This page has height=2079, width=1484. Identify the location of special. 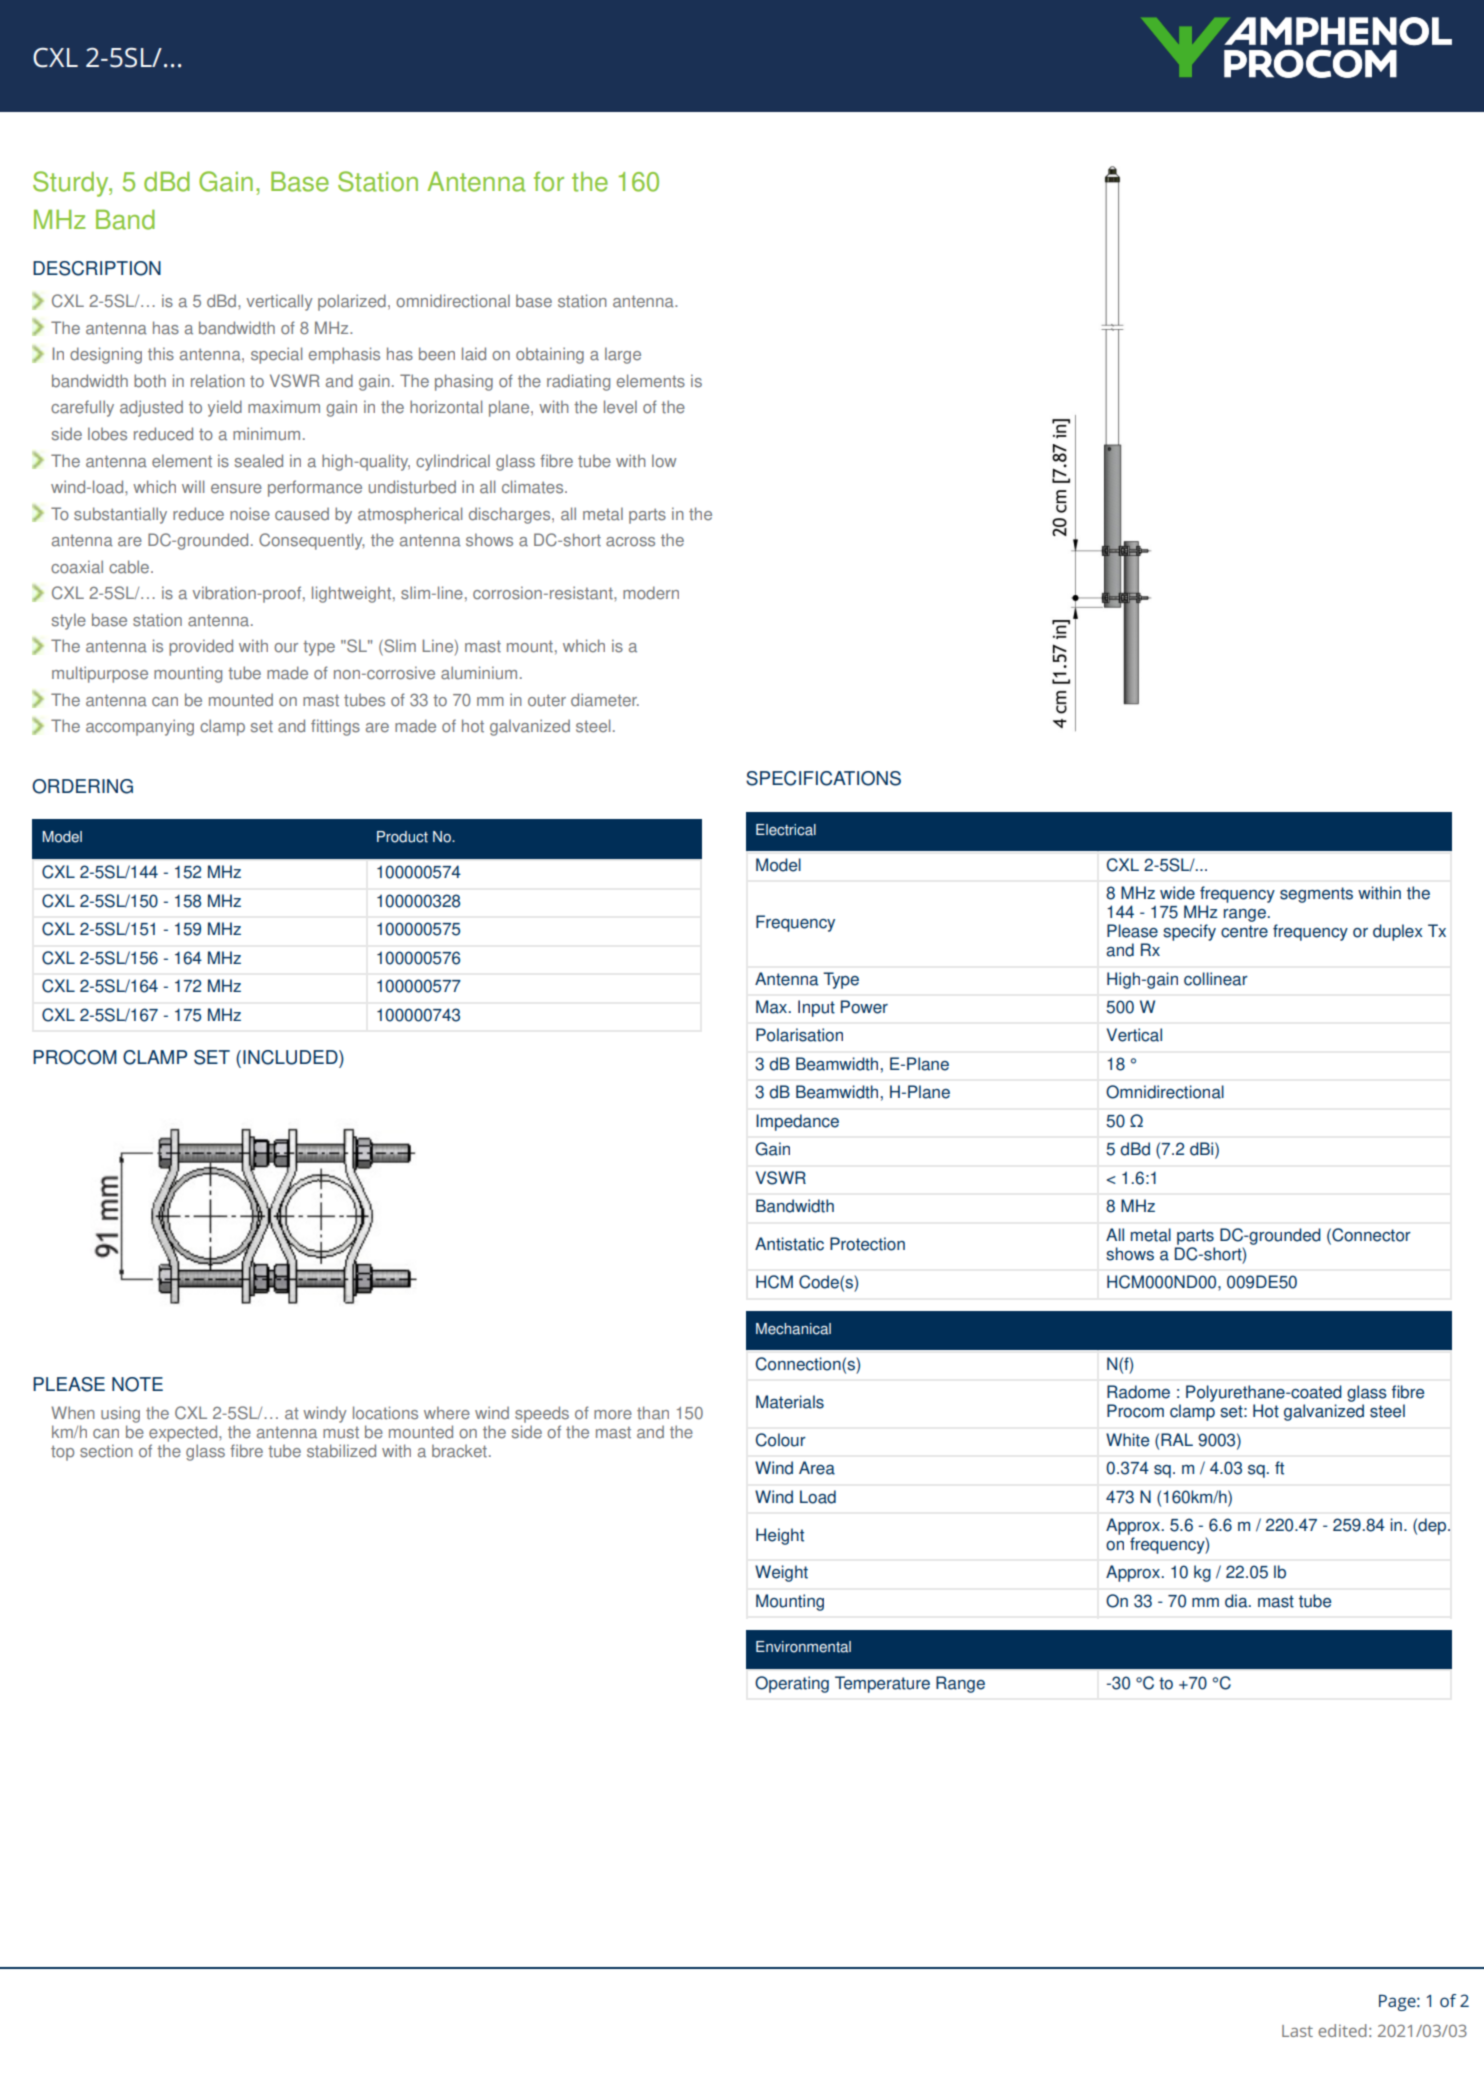
(276, 355).
